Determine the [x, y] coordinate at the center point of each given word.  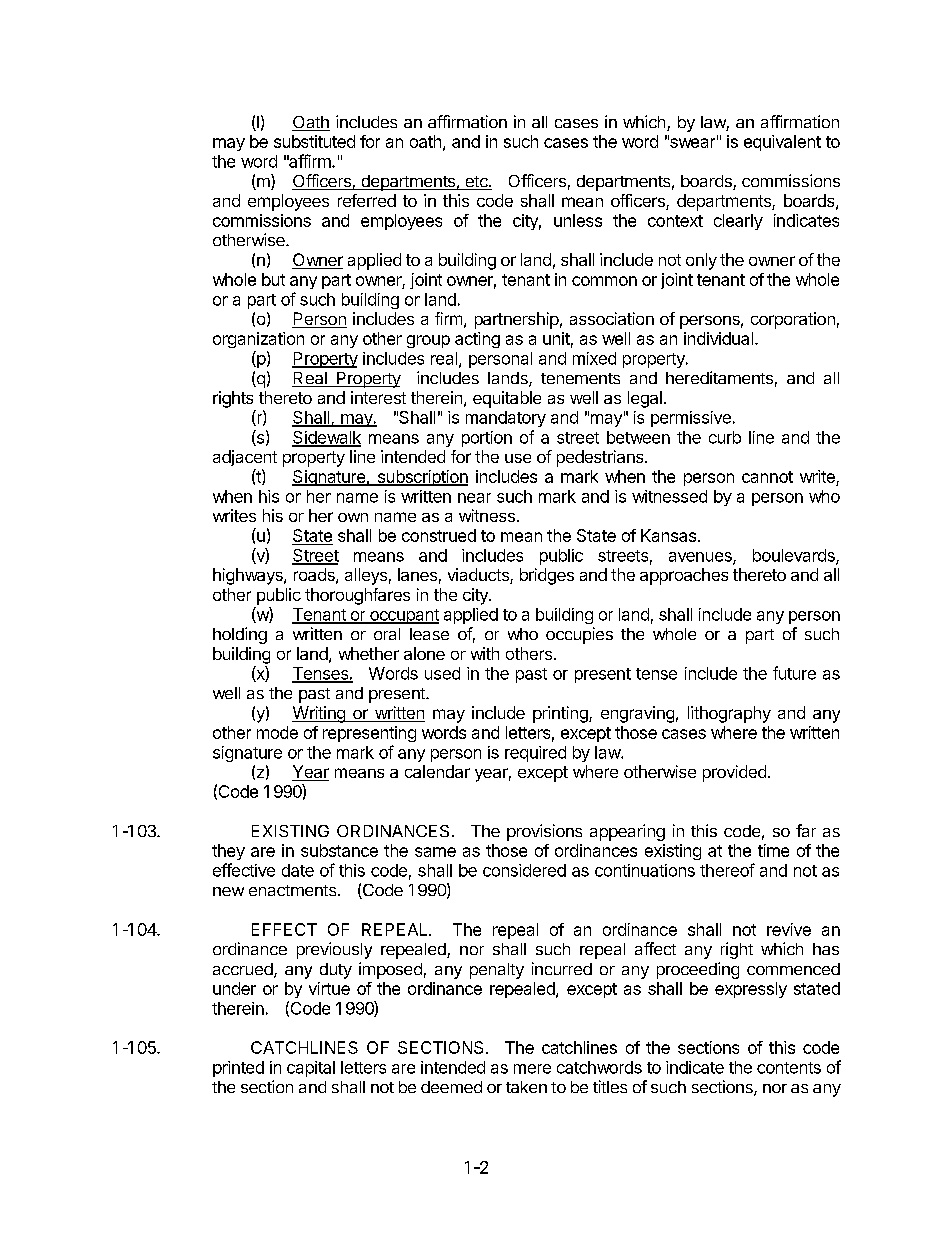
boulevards [795, 556]
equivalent [782, 143]
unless [578, 220]
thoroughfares [357, 596]
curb [725, 437]
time [773, 850]
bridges [547, 576]
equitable [507, 399]
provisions [544, 832]
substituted [314, 141]
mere [532, 1069]
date [298, 870]
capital [311, 1069]
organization [258, 340]
